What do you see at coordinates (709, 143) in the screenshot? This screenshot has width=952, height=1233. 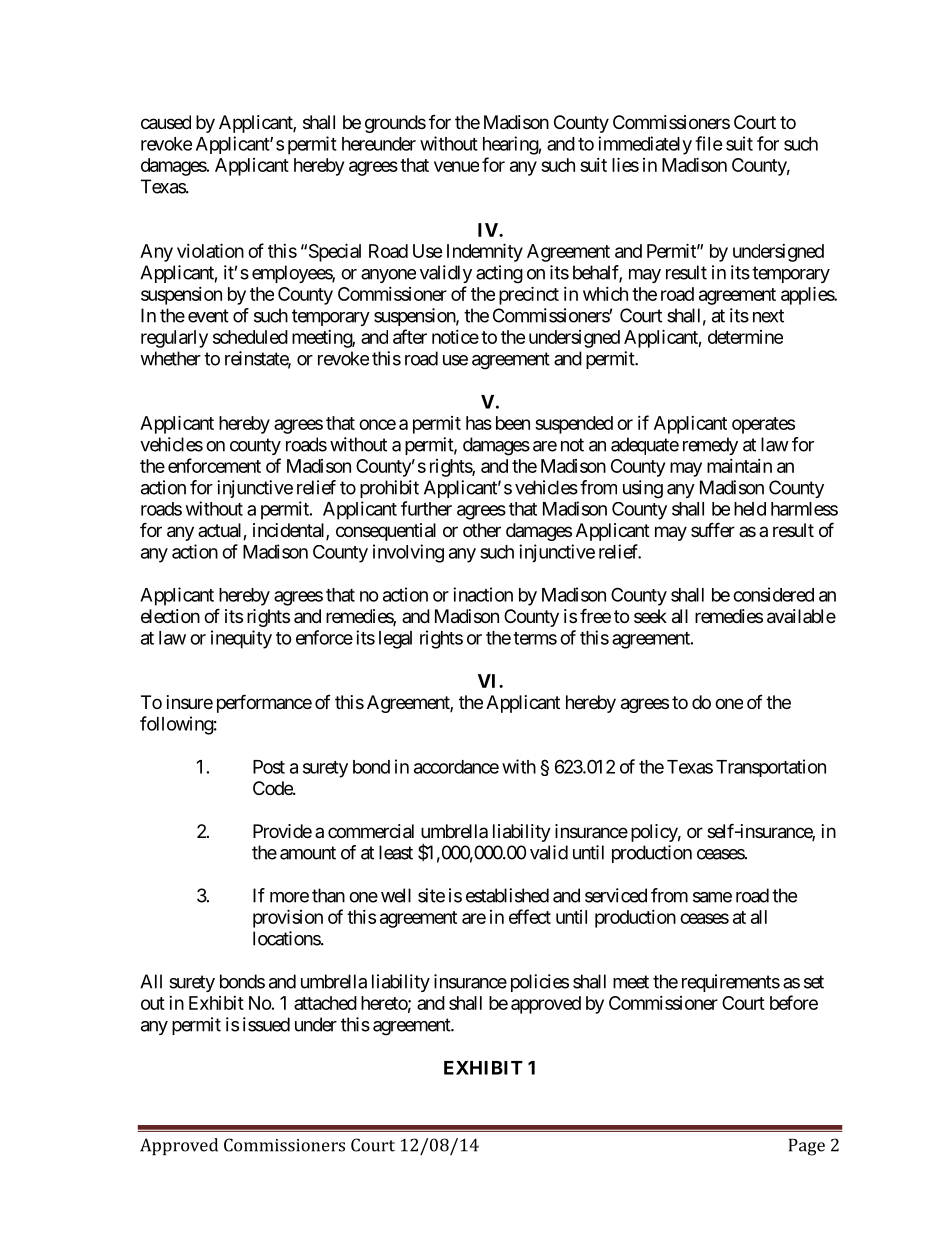 I see `file` at bounding box center [709, 143].
